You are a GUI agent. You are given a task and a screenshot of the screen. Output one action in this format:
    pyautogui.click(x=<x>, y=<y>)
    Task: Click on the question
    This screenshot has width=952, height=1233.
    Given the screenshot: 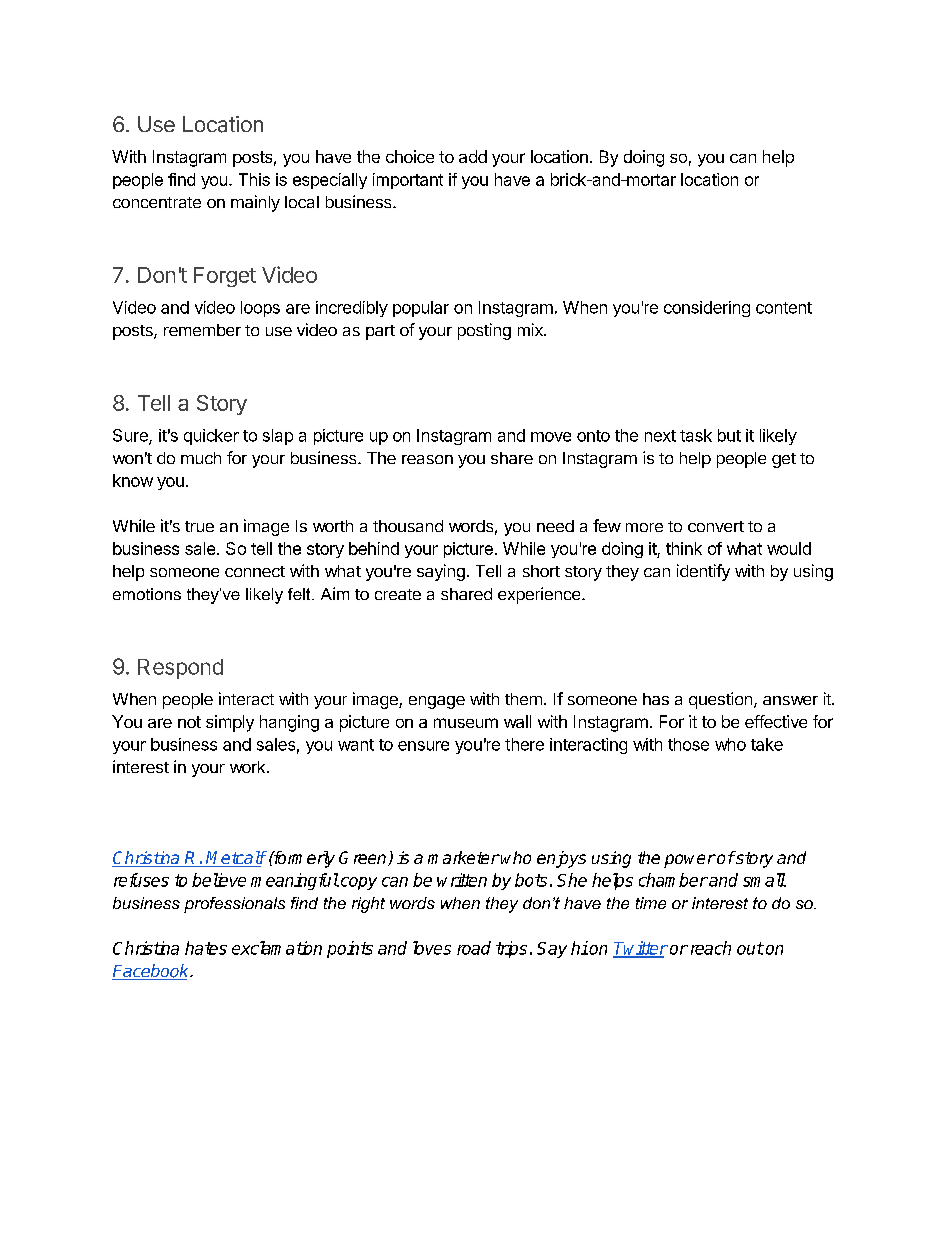 What is the action you would take?
    pyautogui.click(x=720, y=700)
